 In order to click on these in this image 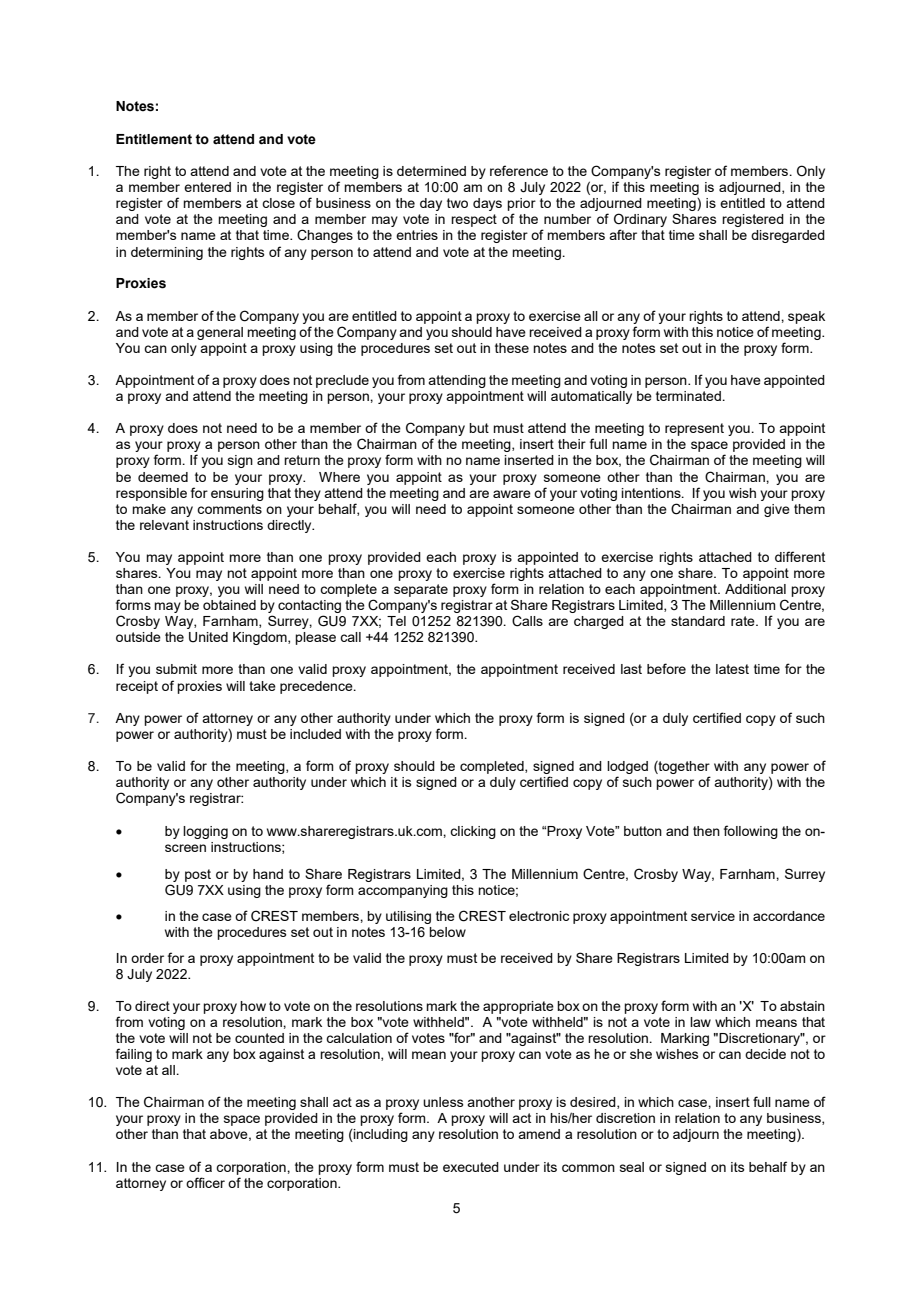, I will do `click(512, 348)`.
